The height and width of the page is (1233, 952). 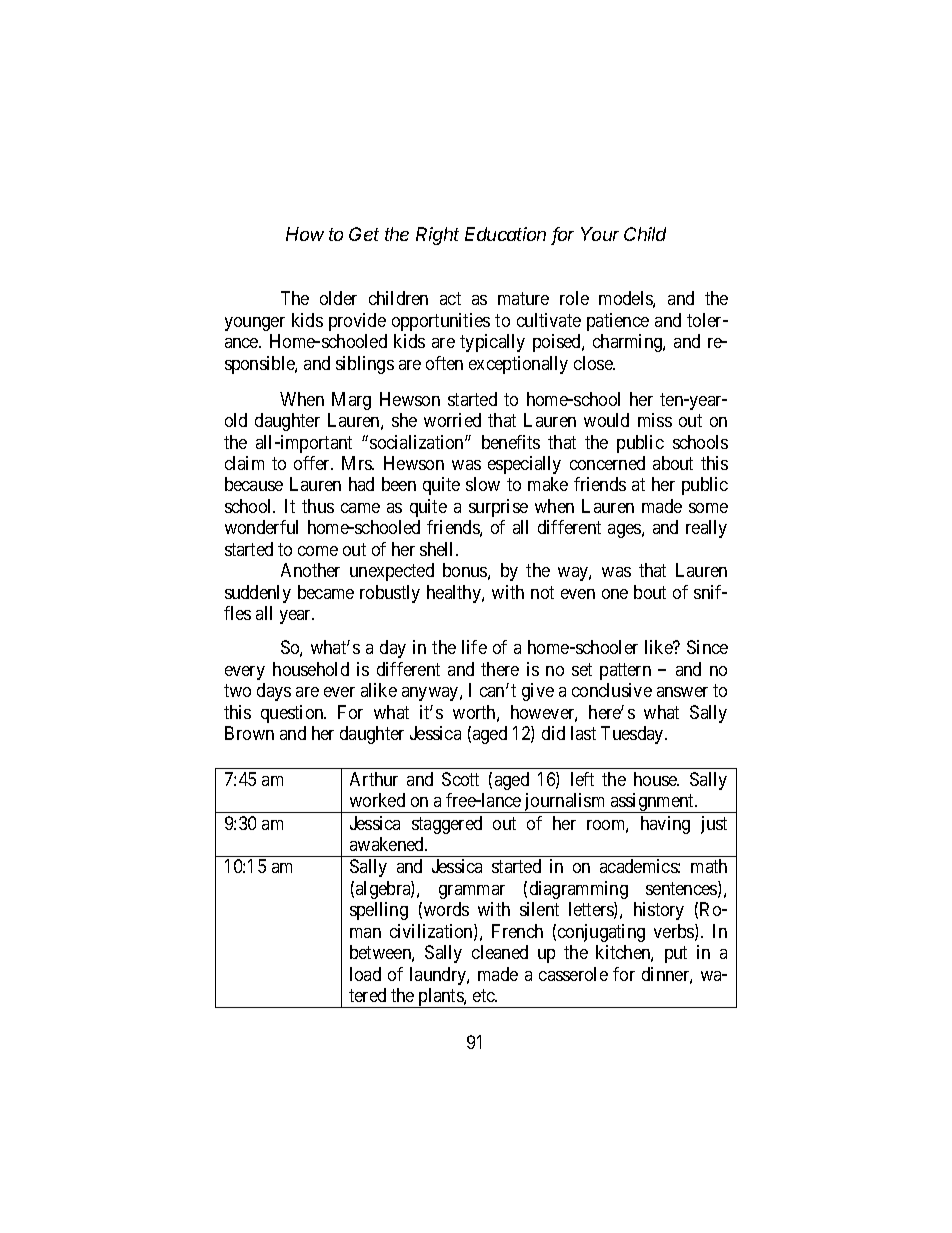 What do you see at coordinates (500, 952) in the page?
I see `cleaned` at bounding box center [500, 952].
